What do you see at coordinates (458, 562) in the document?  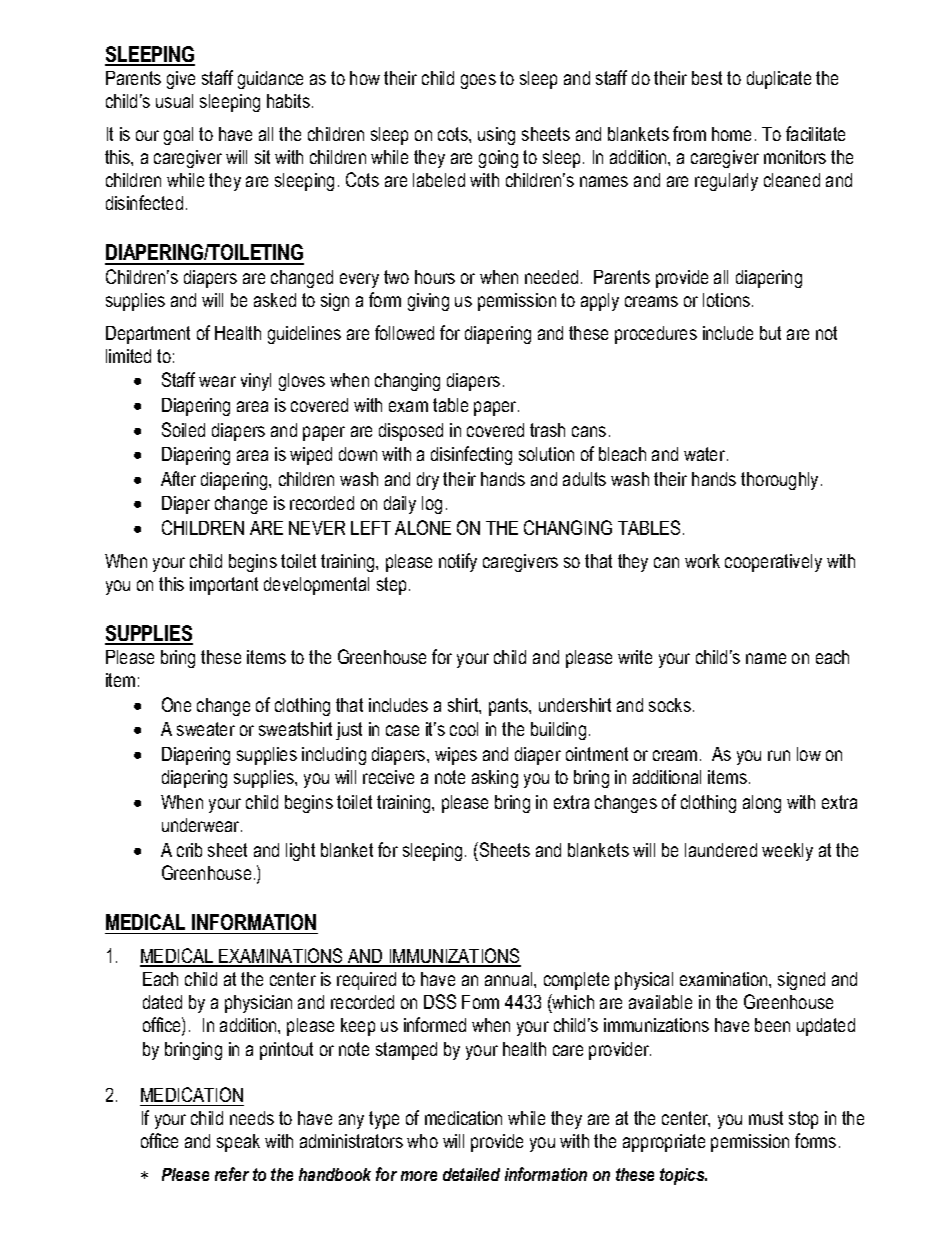 I see `notify` at bounding box center [458, 562].
